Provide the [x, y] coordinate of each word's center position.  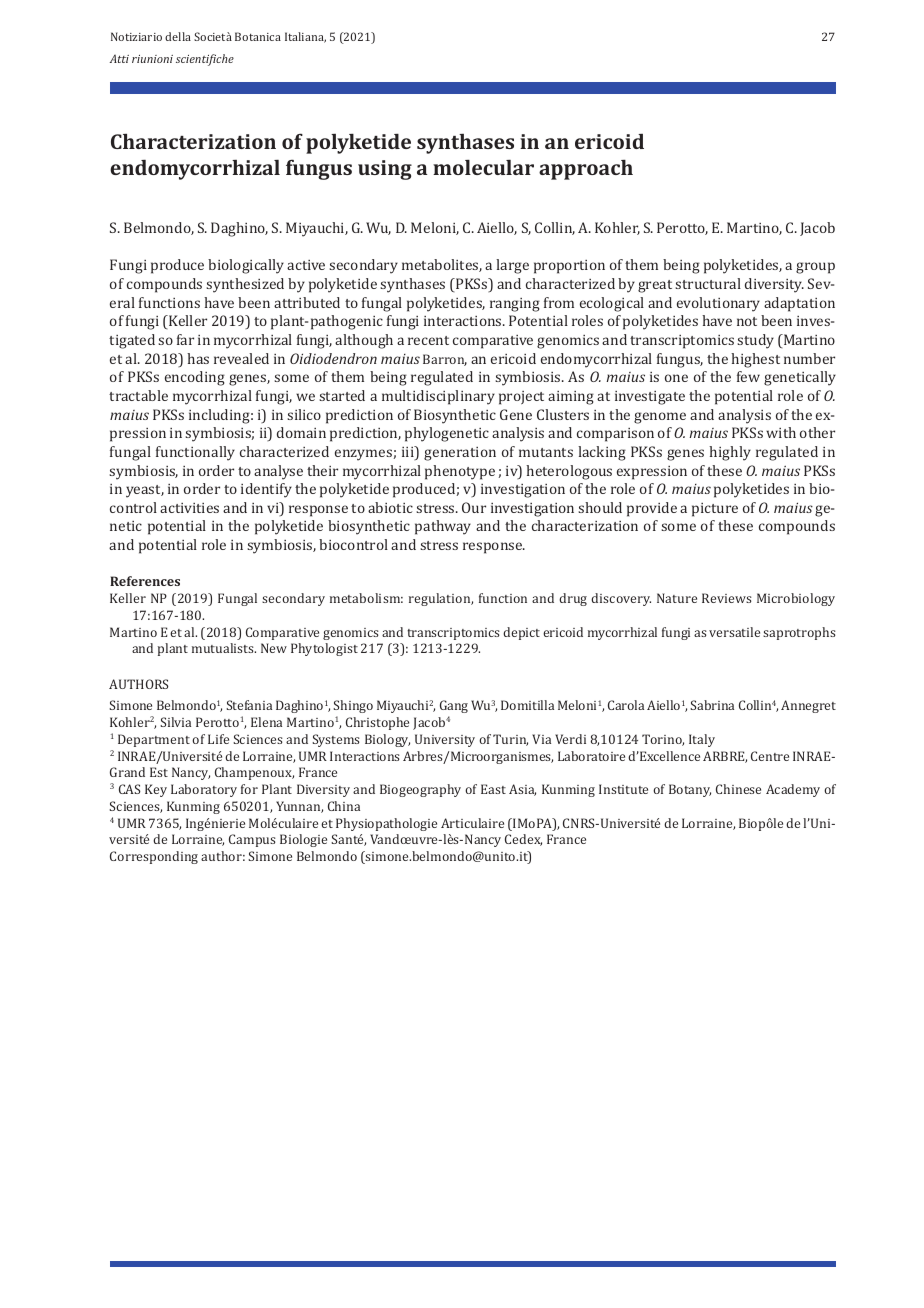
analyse [278, 472]
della [178, 36]
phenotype [460, 472]
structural [708, 283]
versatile [734, 632]
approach [586, 170]
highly [730, 453]
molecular [483, 167]
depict [521, 633]
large [512, 266]
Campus [252, 840]
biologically [246, 266]
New [274, 648]
